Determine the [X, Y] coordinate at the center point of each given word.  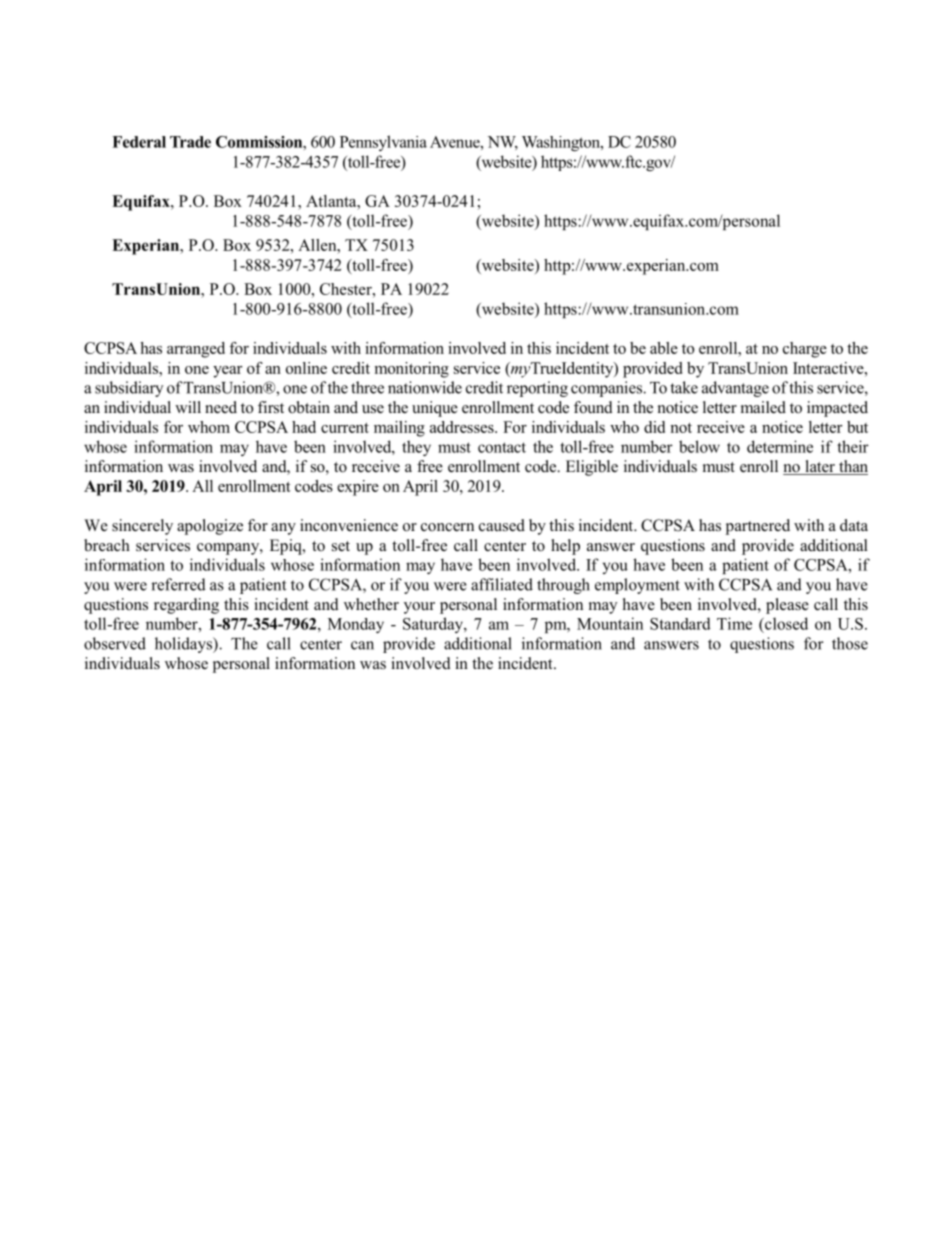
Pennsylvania [383, 143]
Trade [190, 142]
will [188, 407]
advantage [735, 389]
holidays [184, 645]
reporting [537, 389]
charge [805, 350]
